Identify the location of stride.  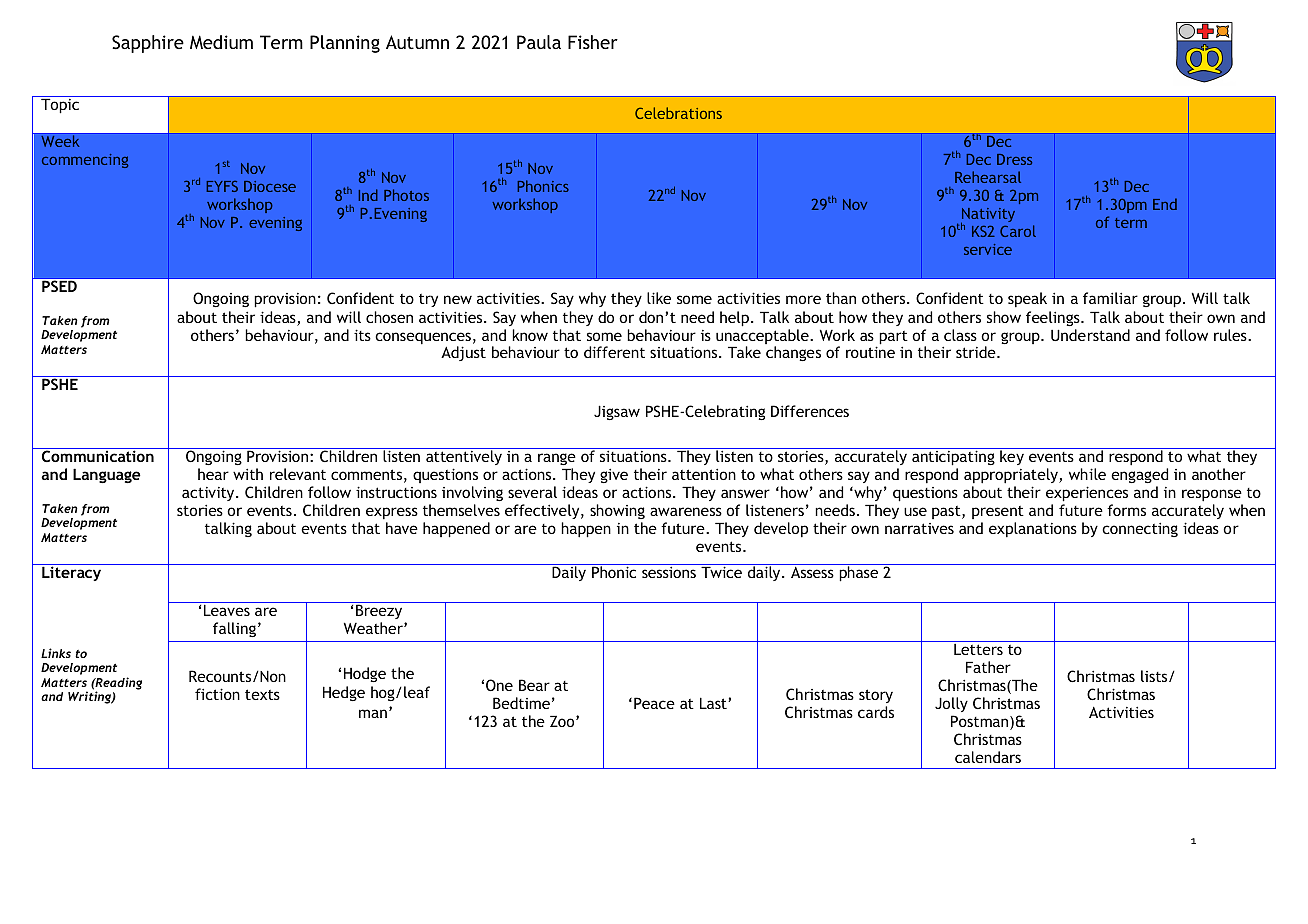
(977, 352).
